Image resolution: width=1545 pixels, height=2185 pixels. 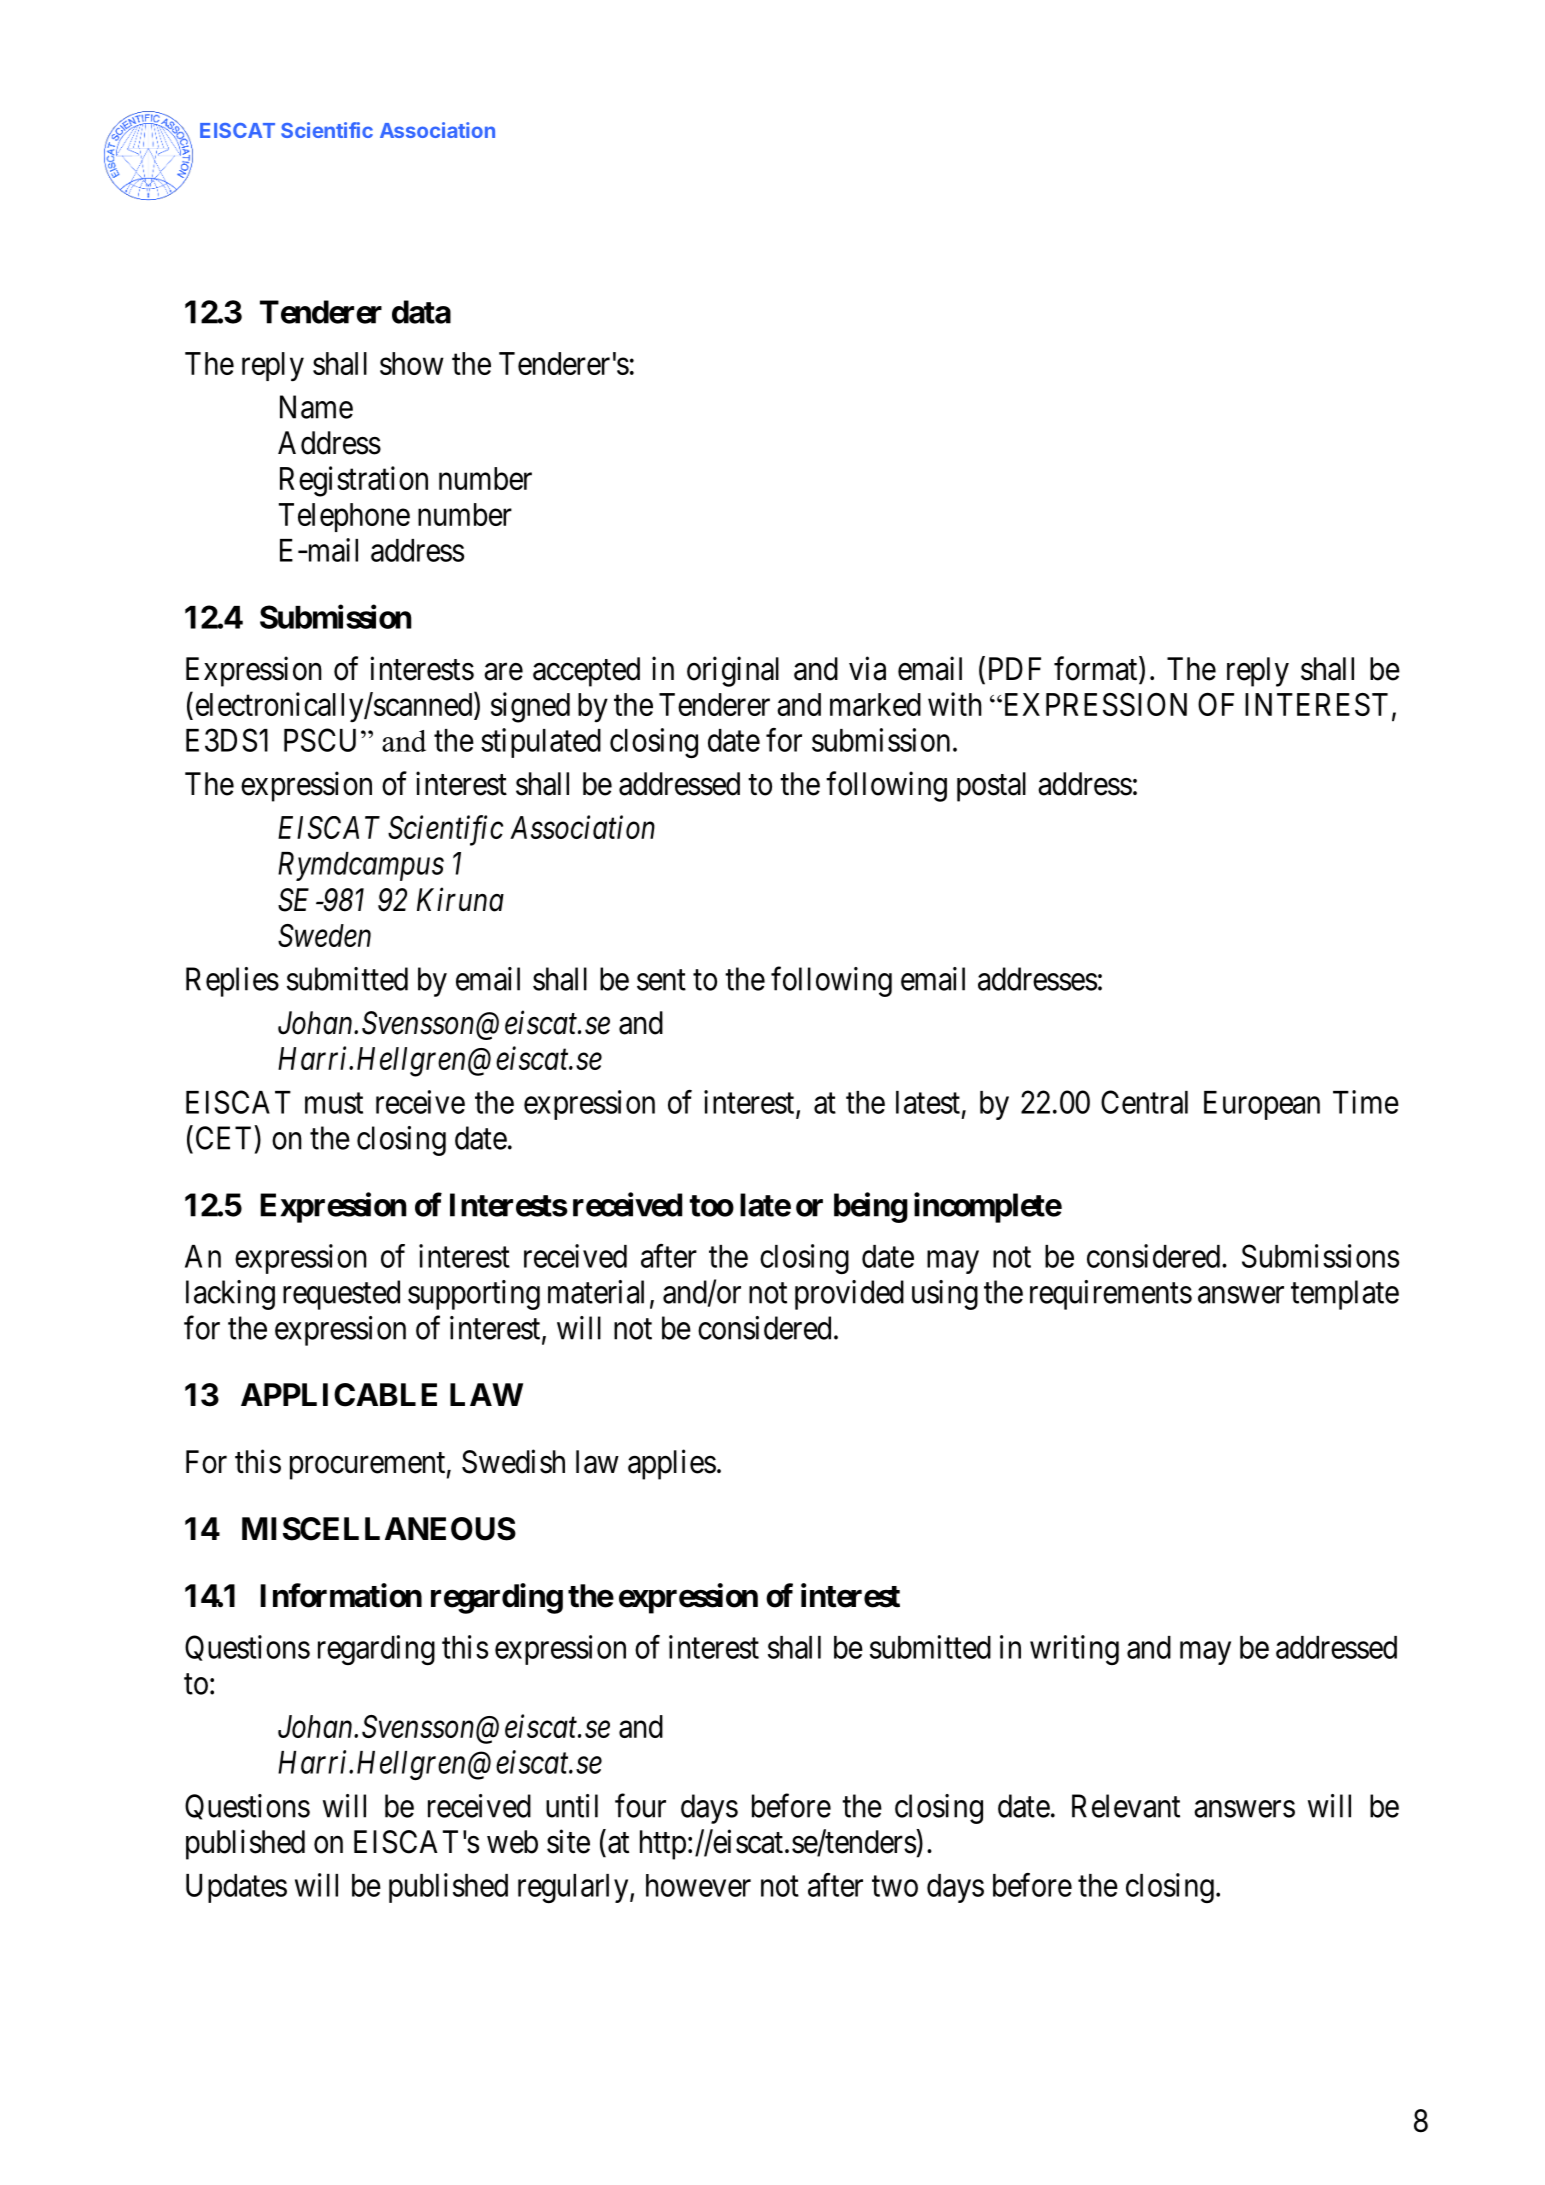 I want to click on European, so click(x=1262, y=1105).
